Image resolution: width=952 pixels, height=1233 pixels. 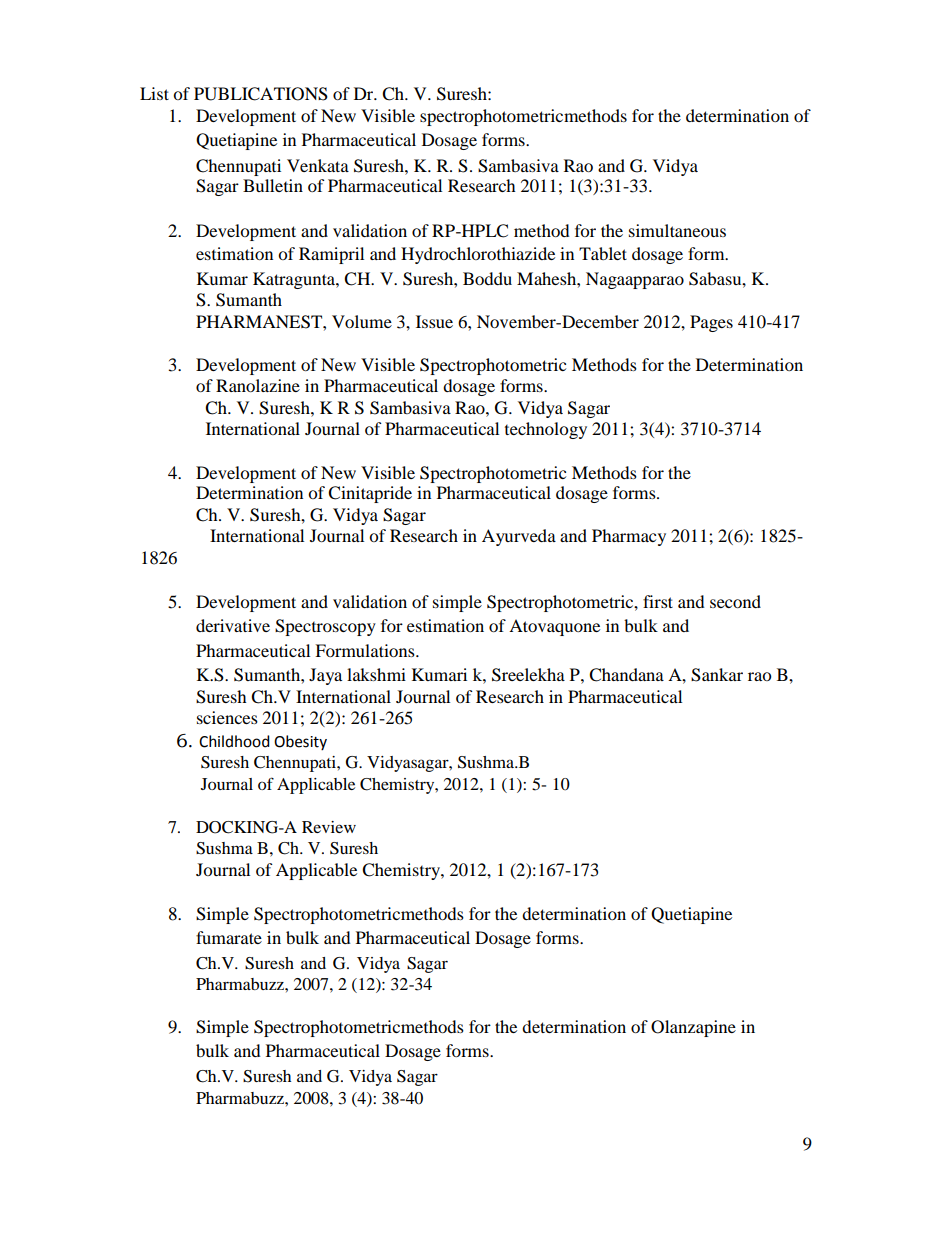 I want to click on lakshmi, so click(x=376, y=674).
